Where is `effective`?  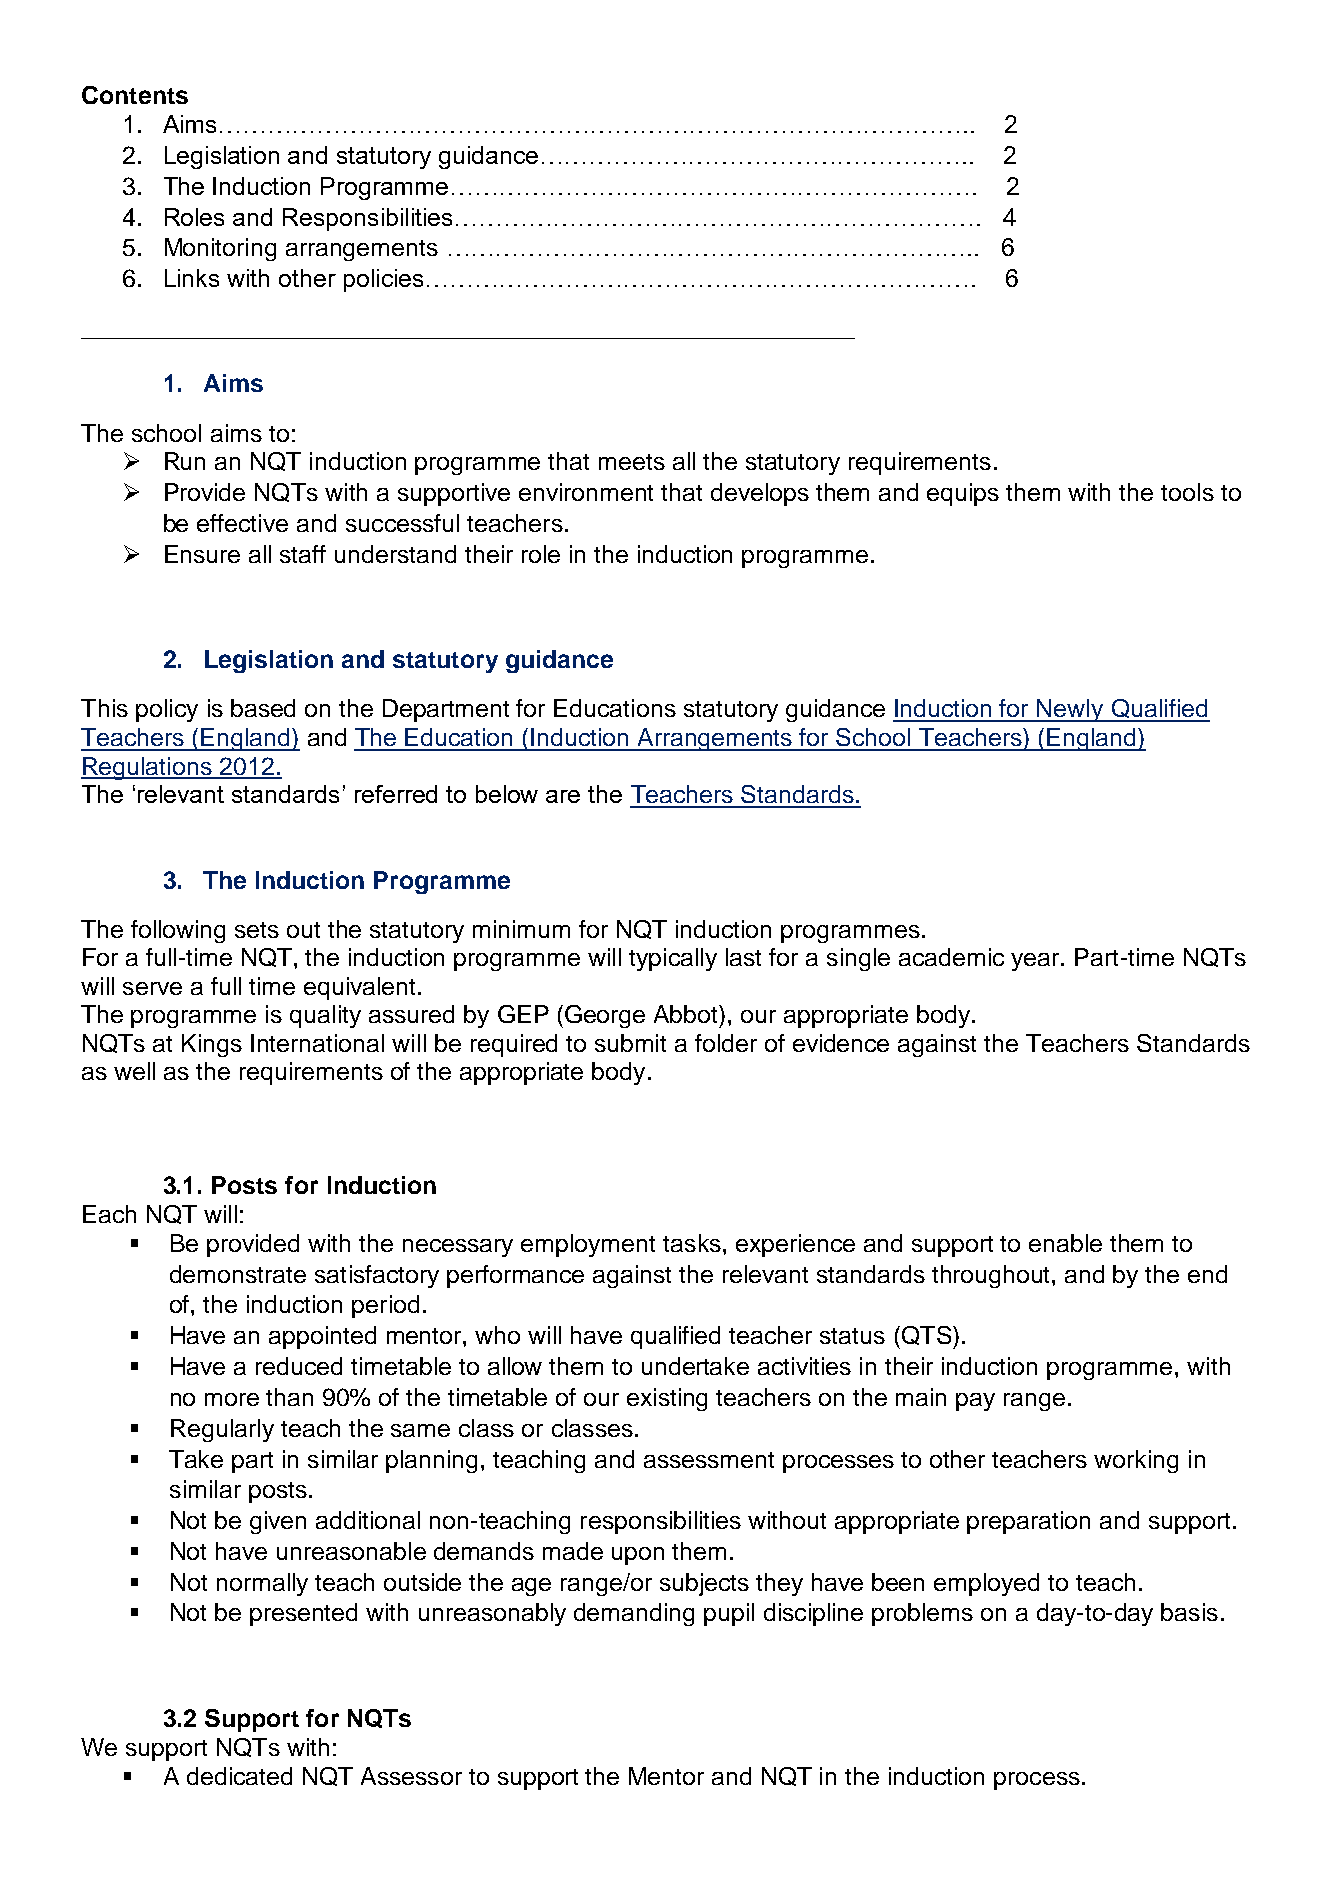
effective is located at coordinates (242, 523).
